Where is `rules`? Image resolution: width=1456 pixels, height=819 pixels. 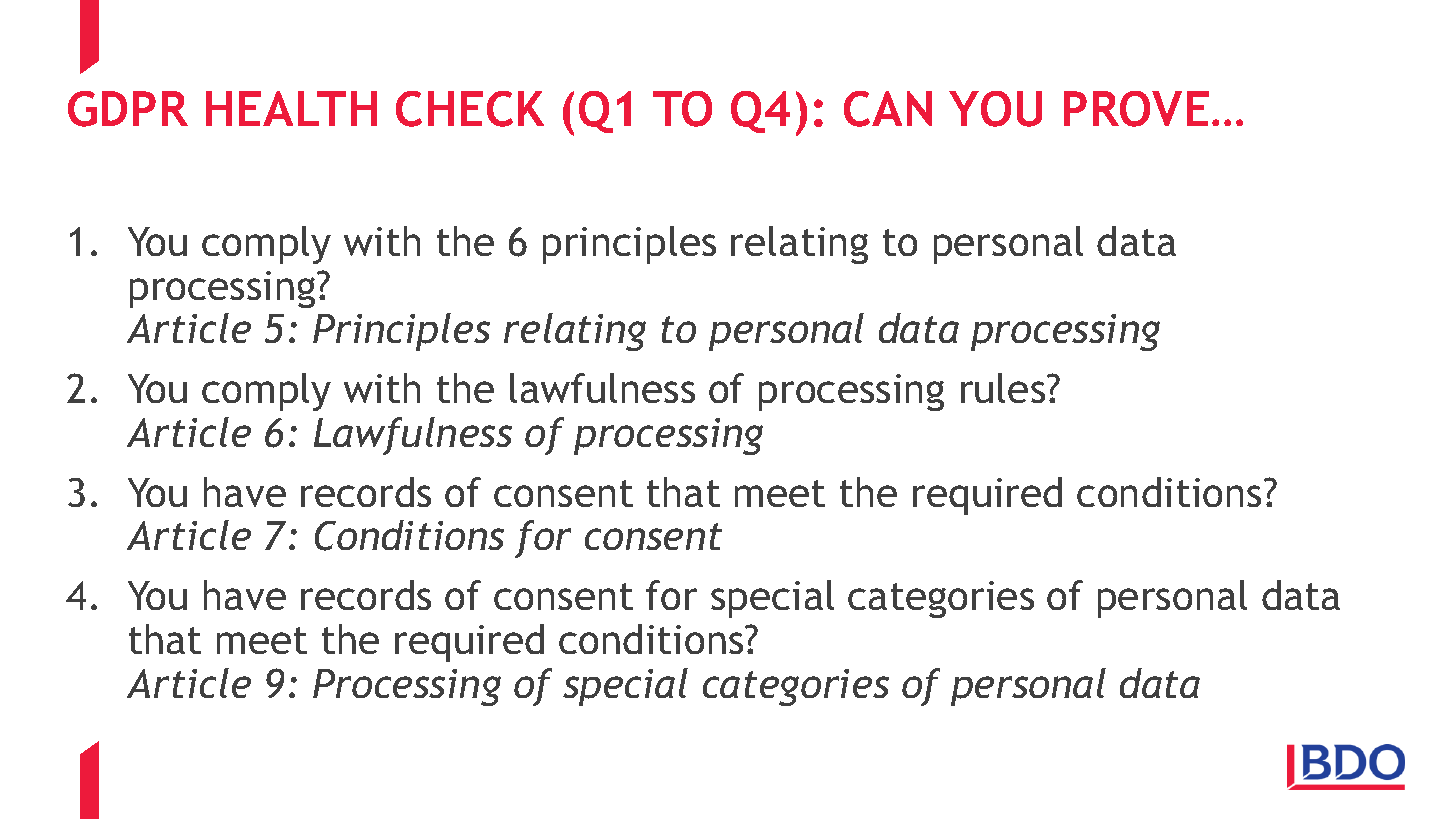
rules is located at coordinates (1004, 388).
